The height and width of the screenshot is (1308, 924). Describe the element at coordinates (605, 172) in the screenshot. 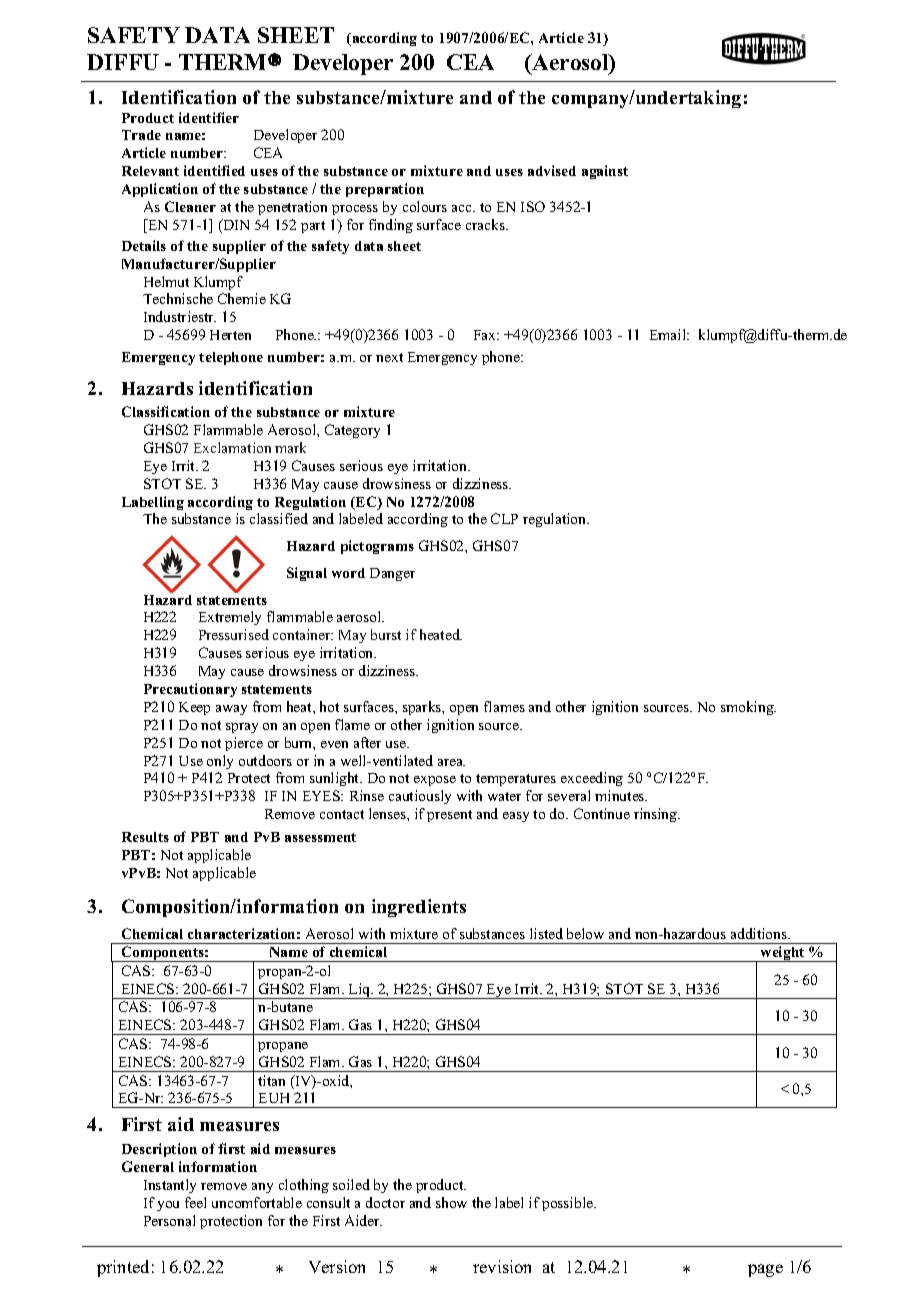

I see `against` at that location.
